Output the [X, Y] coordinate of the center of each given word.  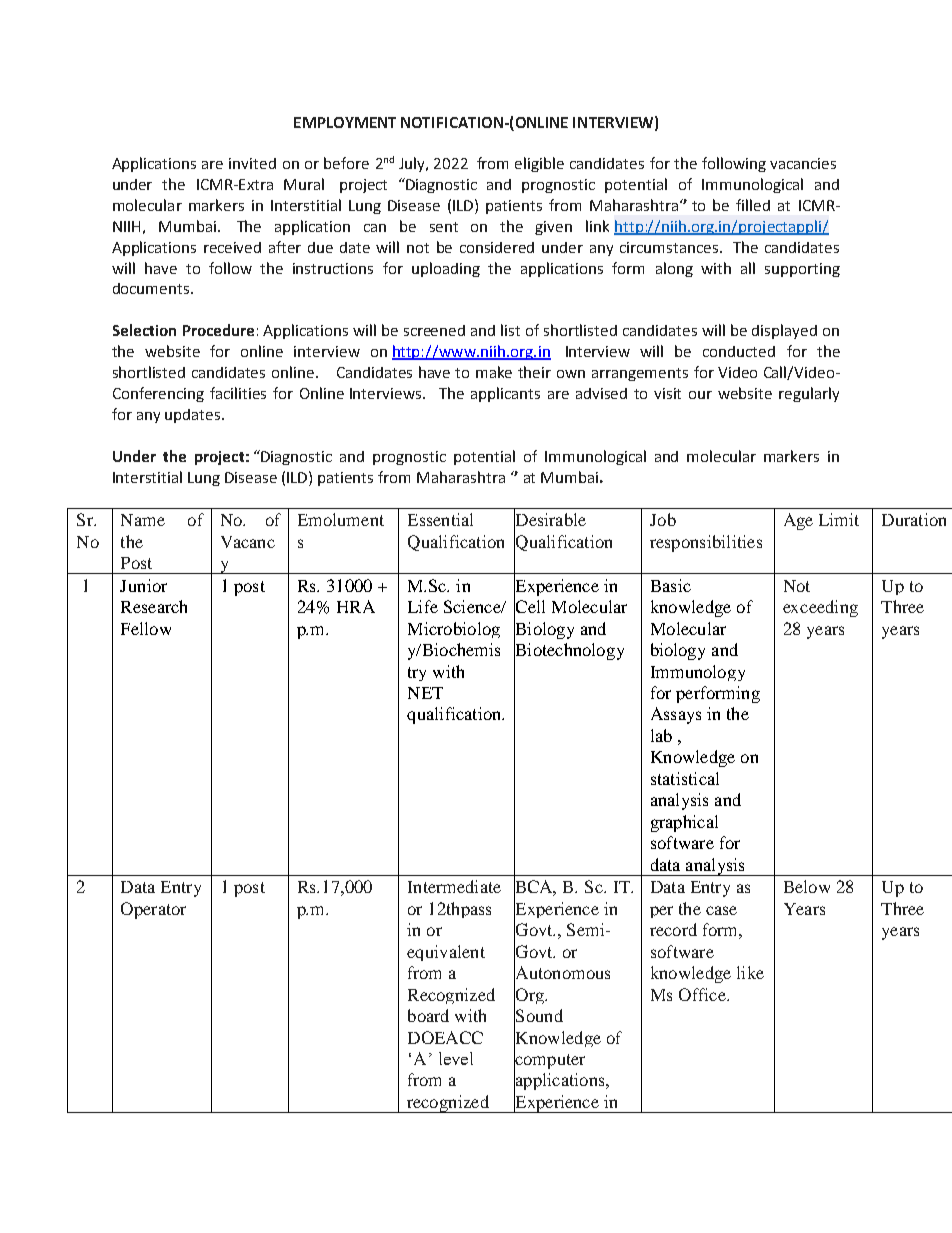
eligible [539, 164]
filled [753, 205]
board [428, 1015]
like [750, 972]
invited [252, 163]
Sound [538, 1016]
